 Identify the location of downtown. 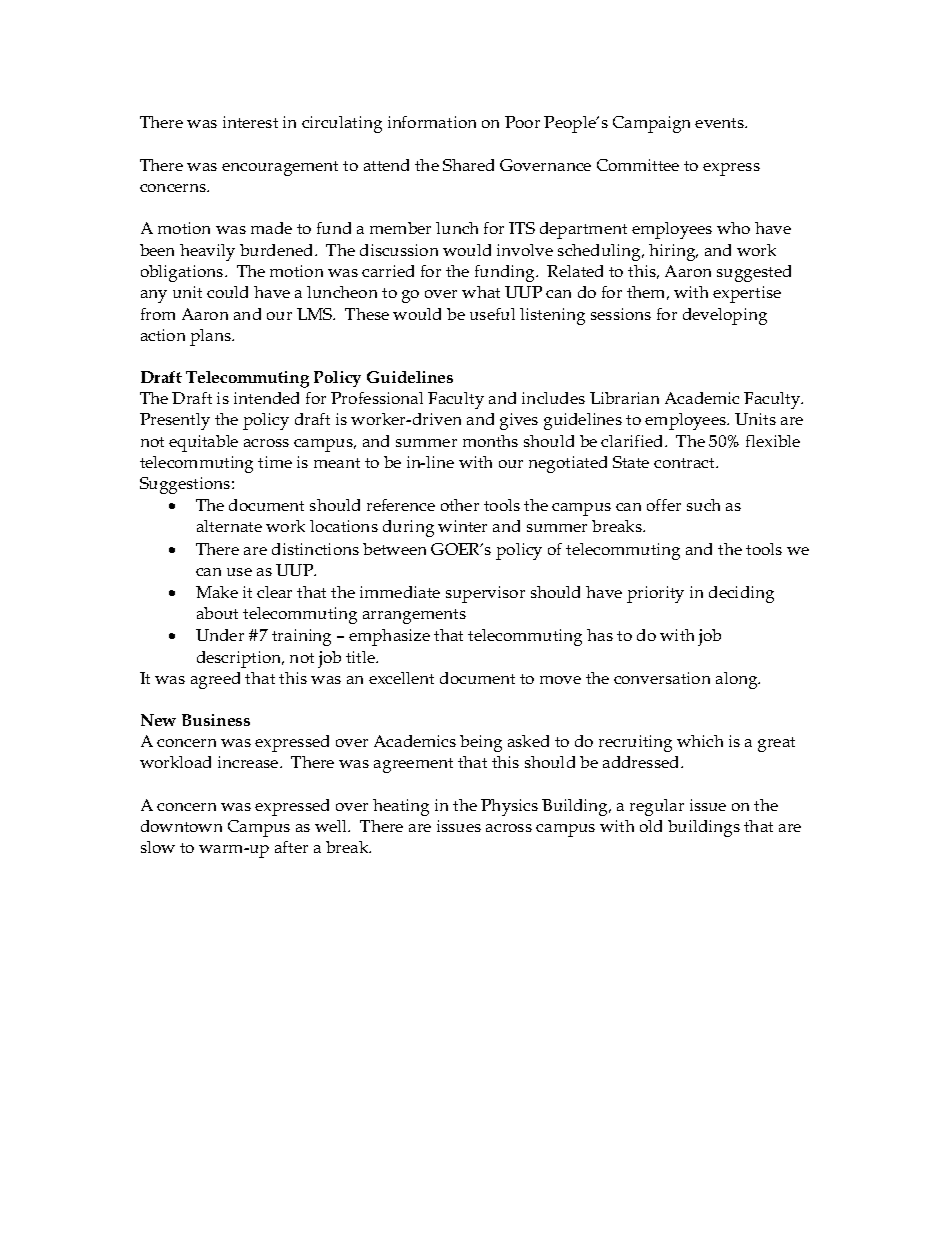
(181, 826).
